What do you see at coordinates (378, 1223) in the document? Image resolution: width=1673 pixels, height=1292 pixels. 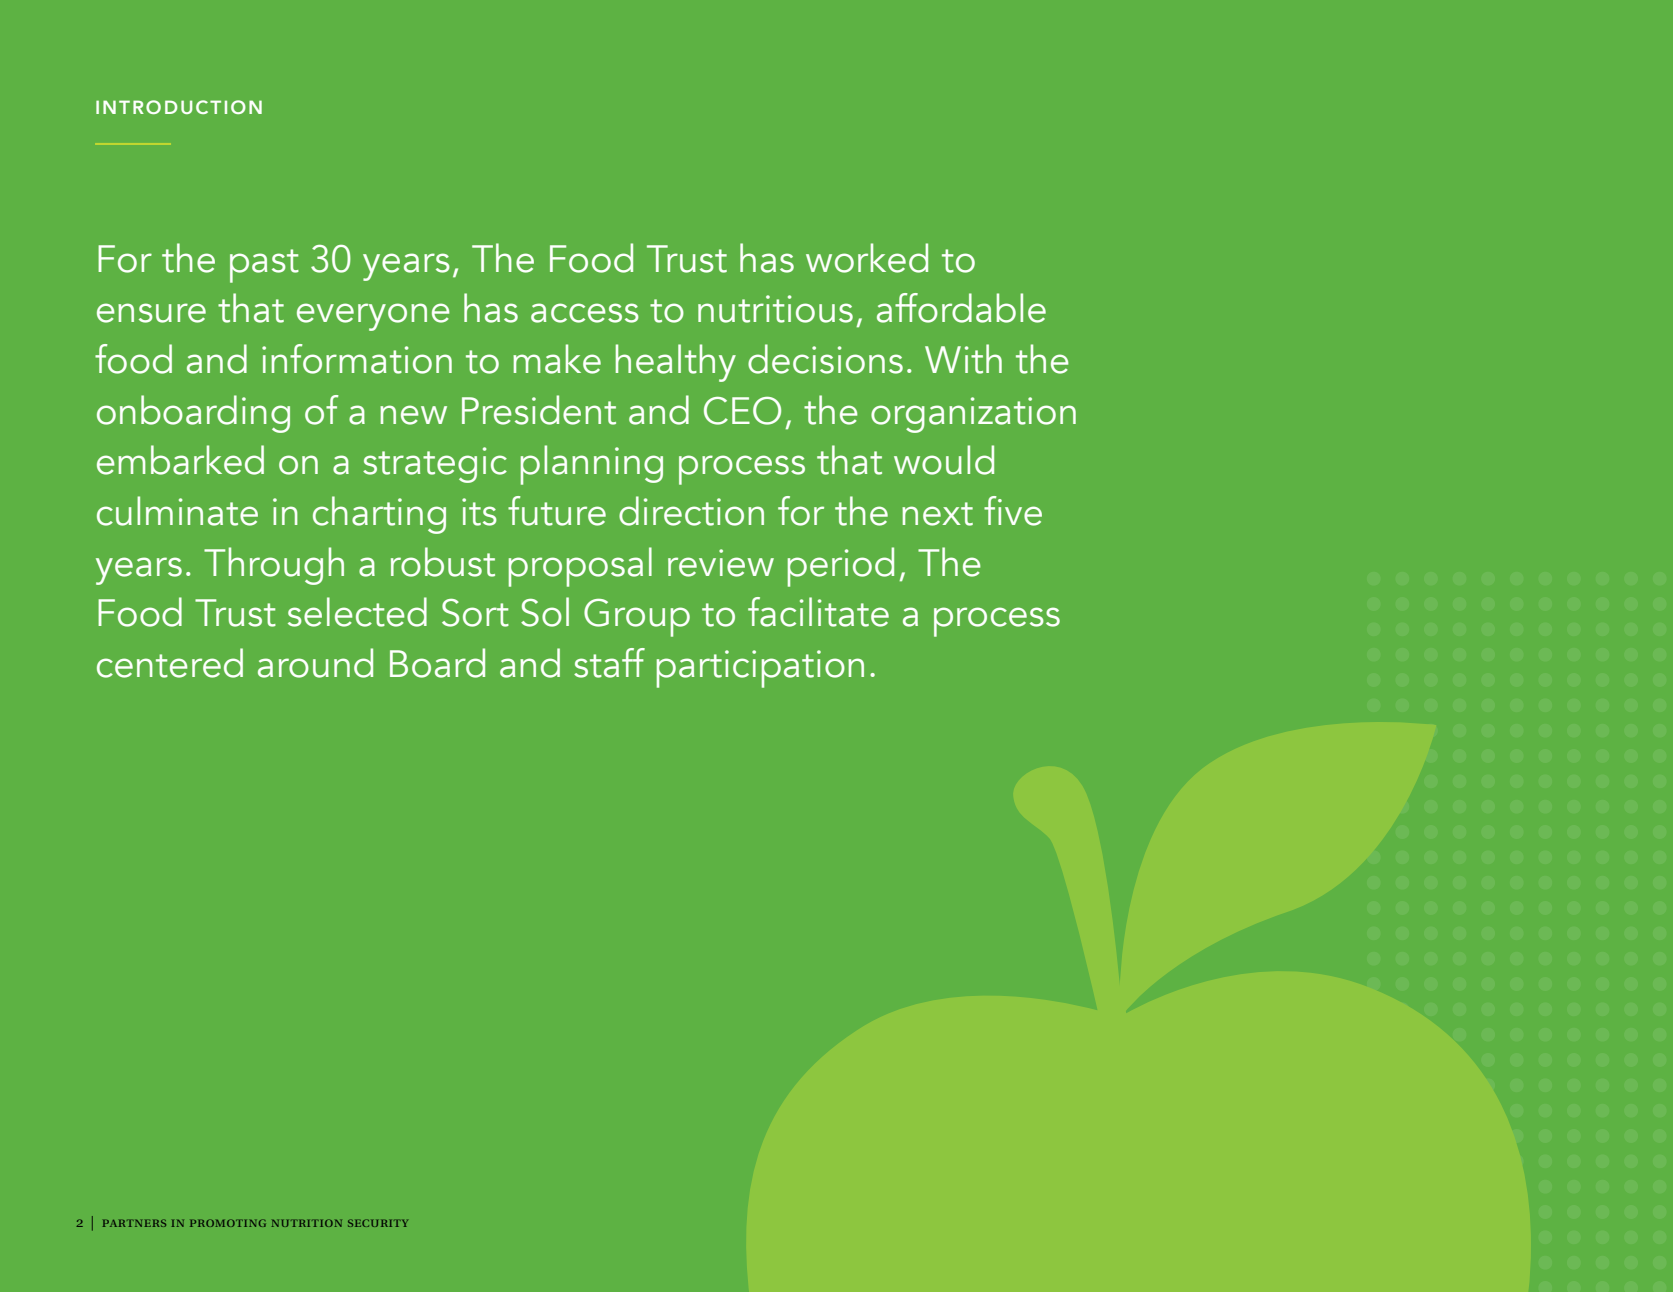 I see `security` at bounding box center [378, 1223].
